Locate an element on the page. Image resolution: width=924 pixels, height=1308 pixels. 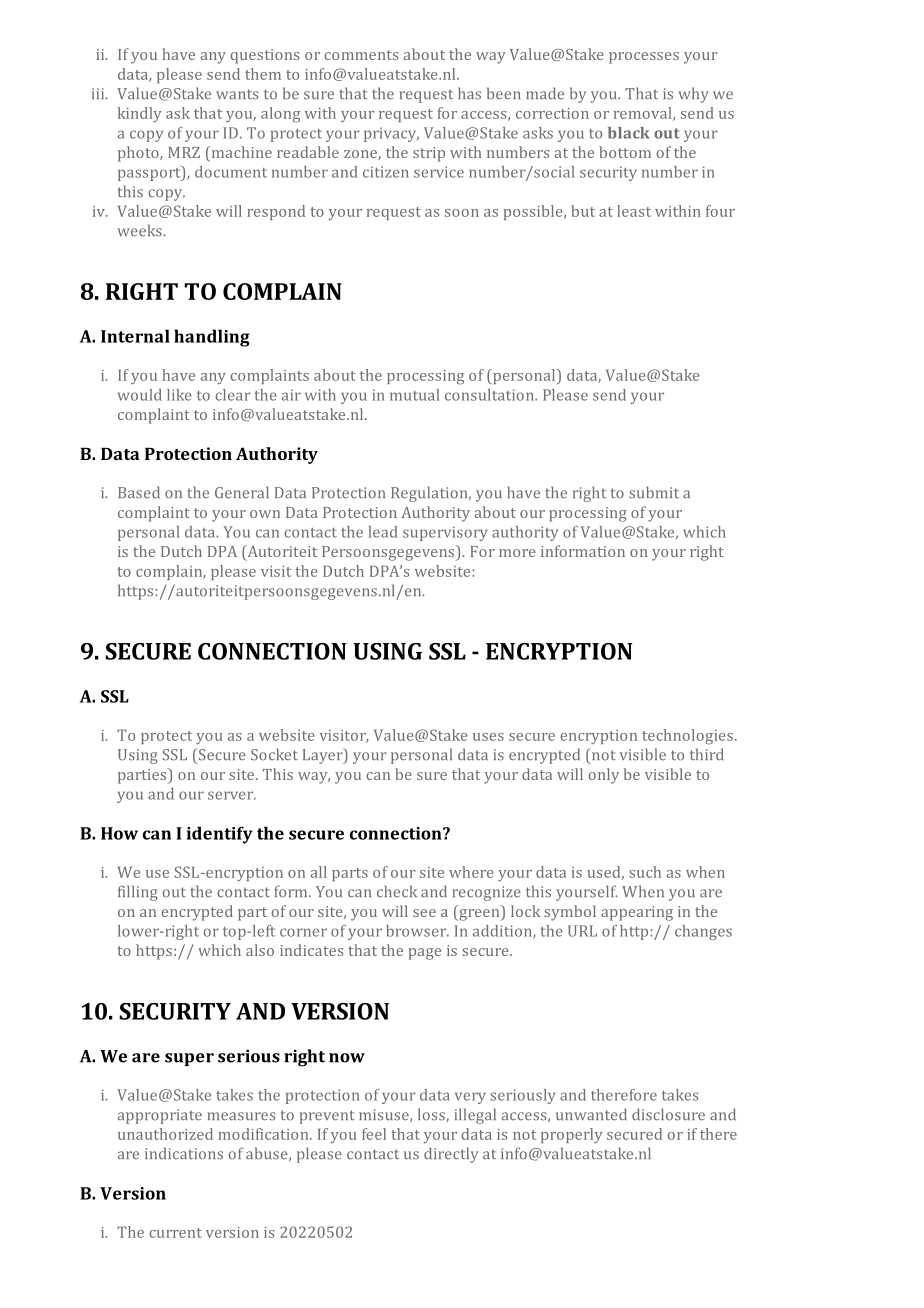
privacy is located at coordinates (391, 134).
